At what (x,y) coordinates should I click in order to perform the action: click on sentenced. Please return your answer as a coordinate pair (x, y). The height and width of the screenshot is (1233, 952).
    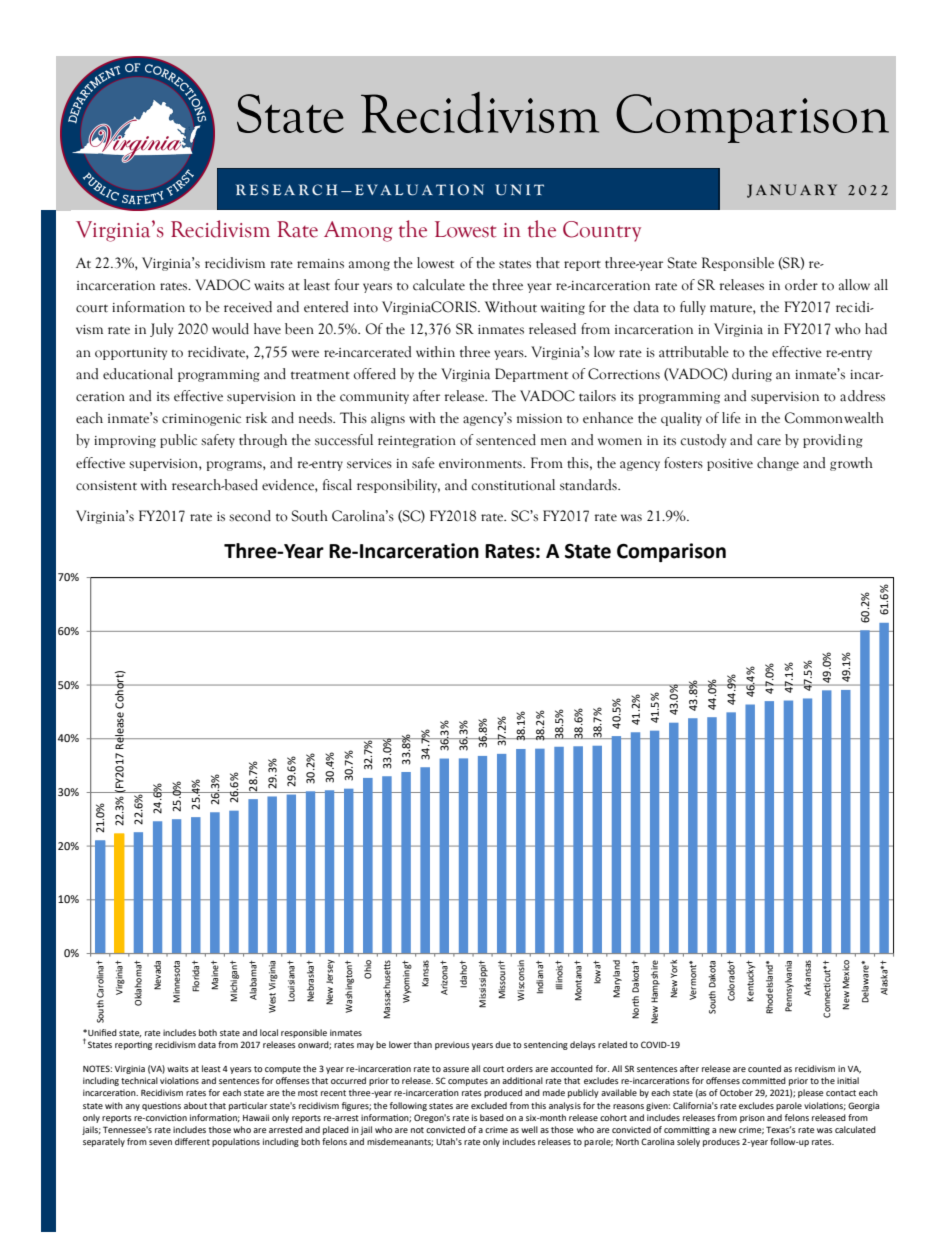
    Looking at the image, I should click on (506, 440).
